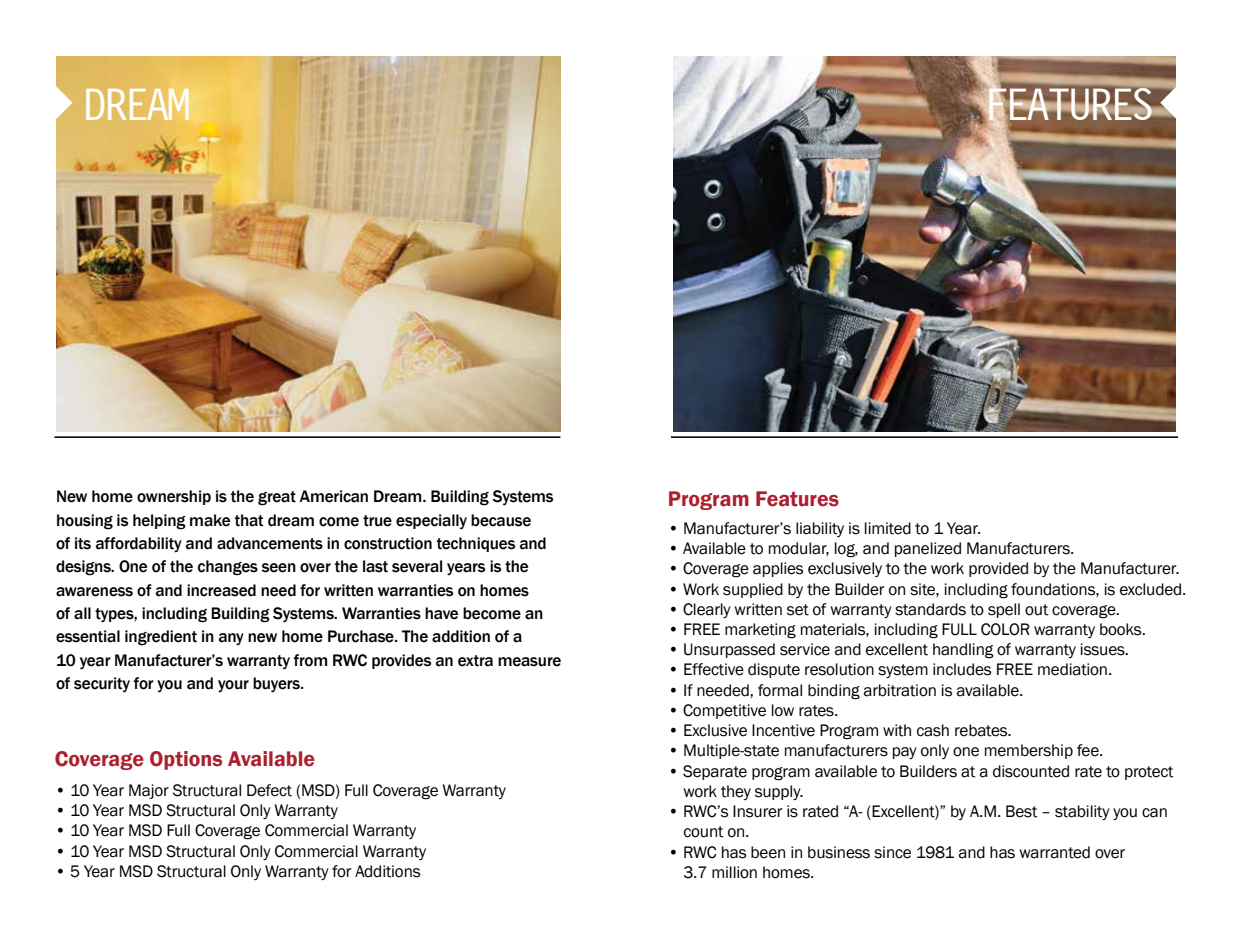  What do you see at coordinates (1054, 852) in the screenshot?
I see `warranted` at bounding box center [1054, 852].
